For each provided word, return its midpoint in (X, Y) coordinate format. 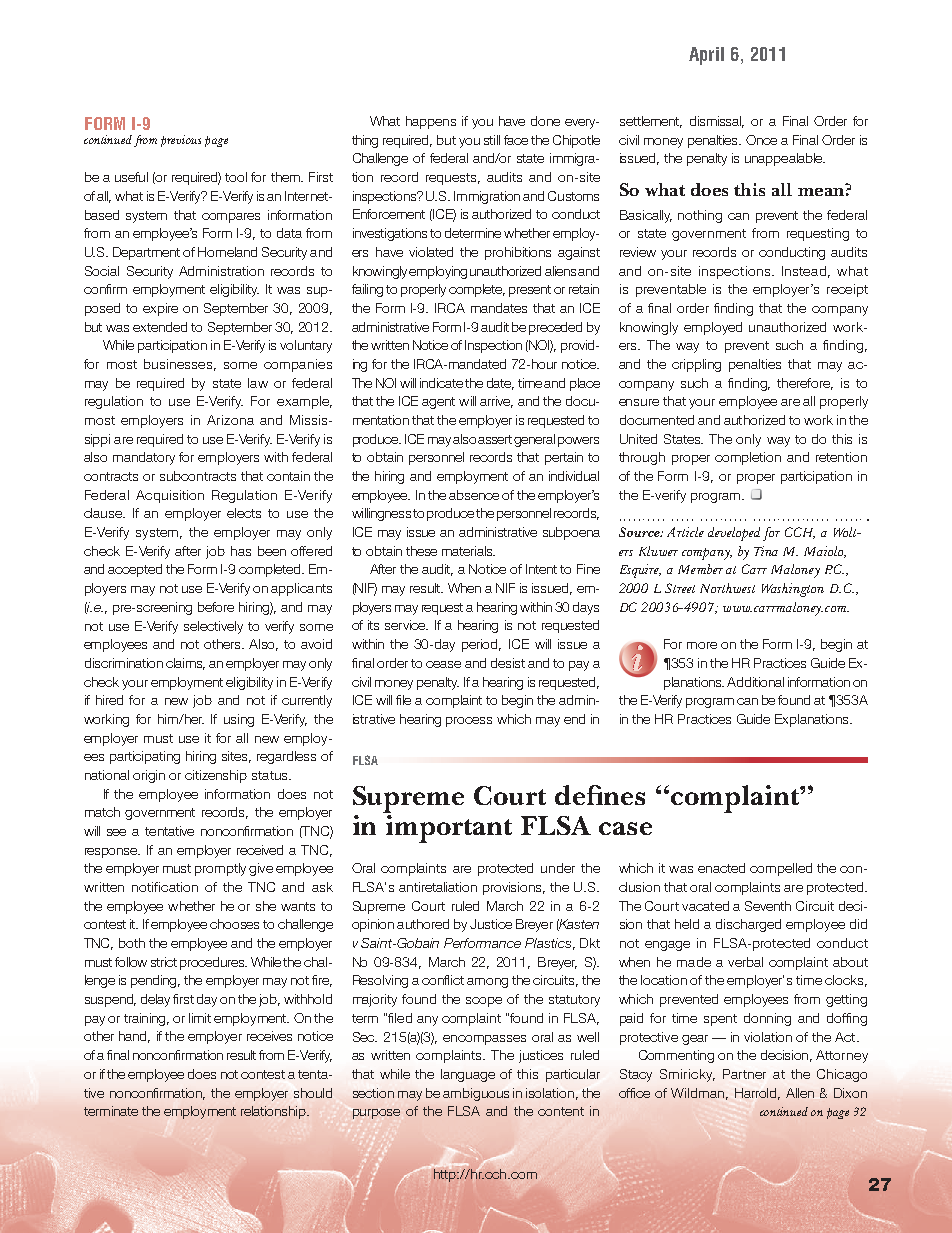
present (530, 291)
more (702, 645)
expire (160, 309)
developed (734, 534)
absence (474, 495)
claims (185, 664)
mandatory (144, 458)
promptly (220, 869)
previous (181, 141)
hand (134, 1037)
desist (508, 663)
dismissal (717, 122)
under (558, 868)
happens (431, 122)
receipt (847, 290)
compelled (781, 869)
